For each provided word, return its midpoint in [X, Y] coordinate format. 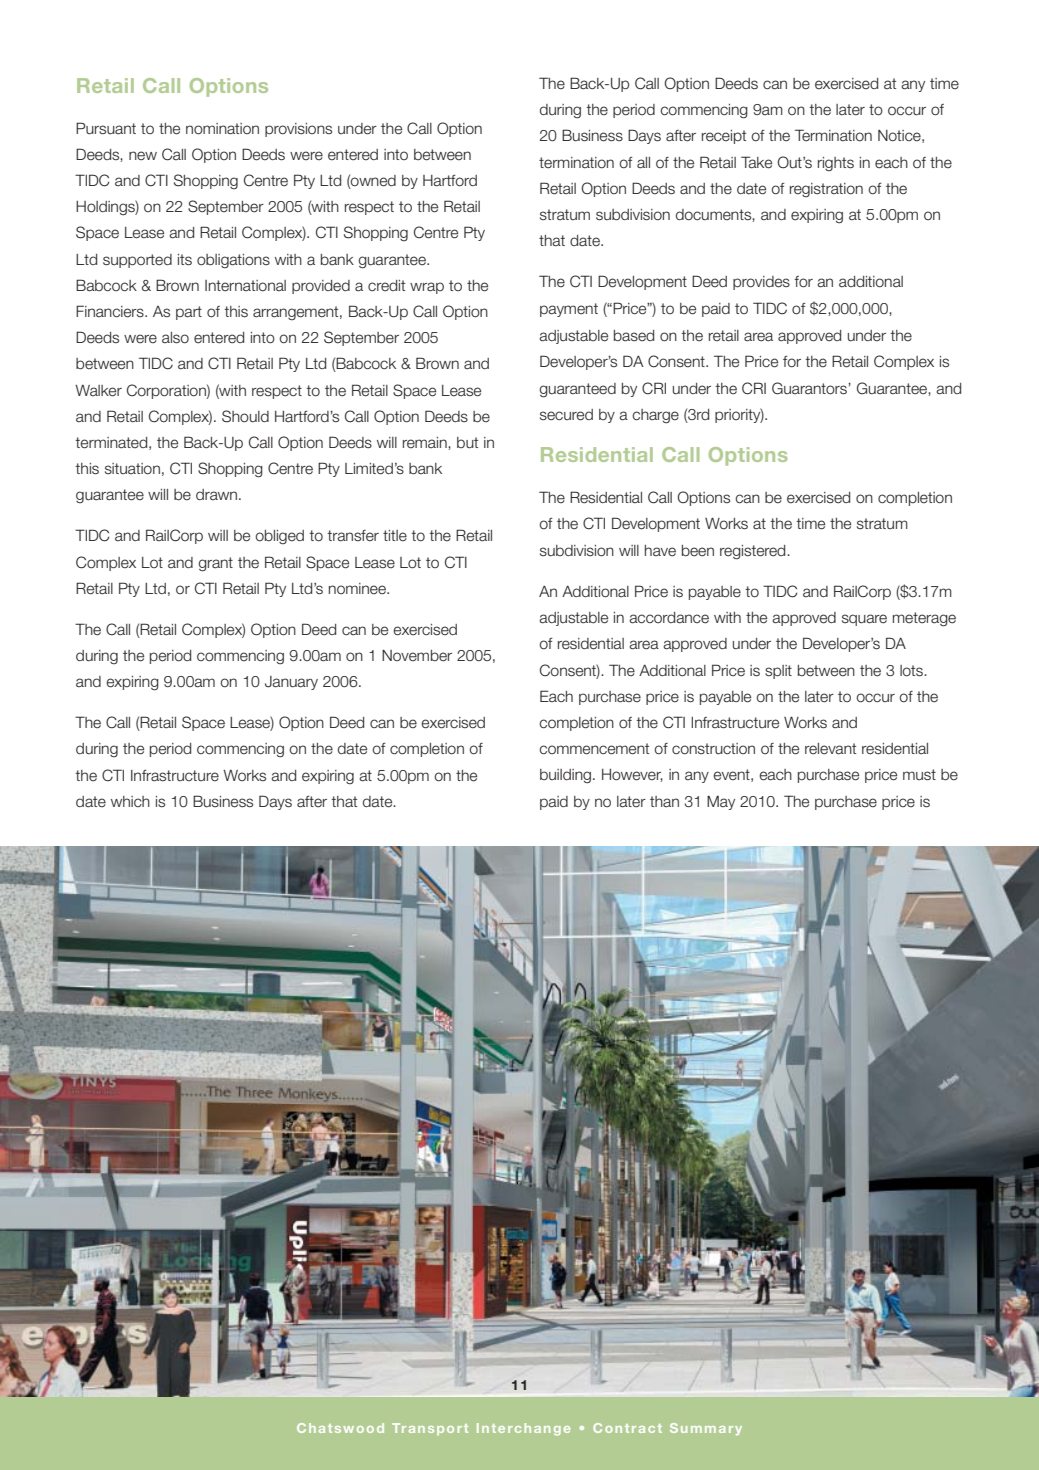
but [467, 443]
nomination [222, 129]
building [565, 776]
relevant [830, 749]
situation [132, 469]
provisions [298, 130]
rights [836, 164]
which [130, 801]
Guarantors [810, 388]
